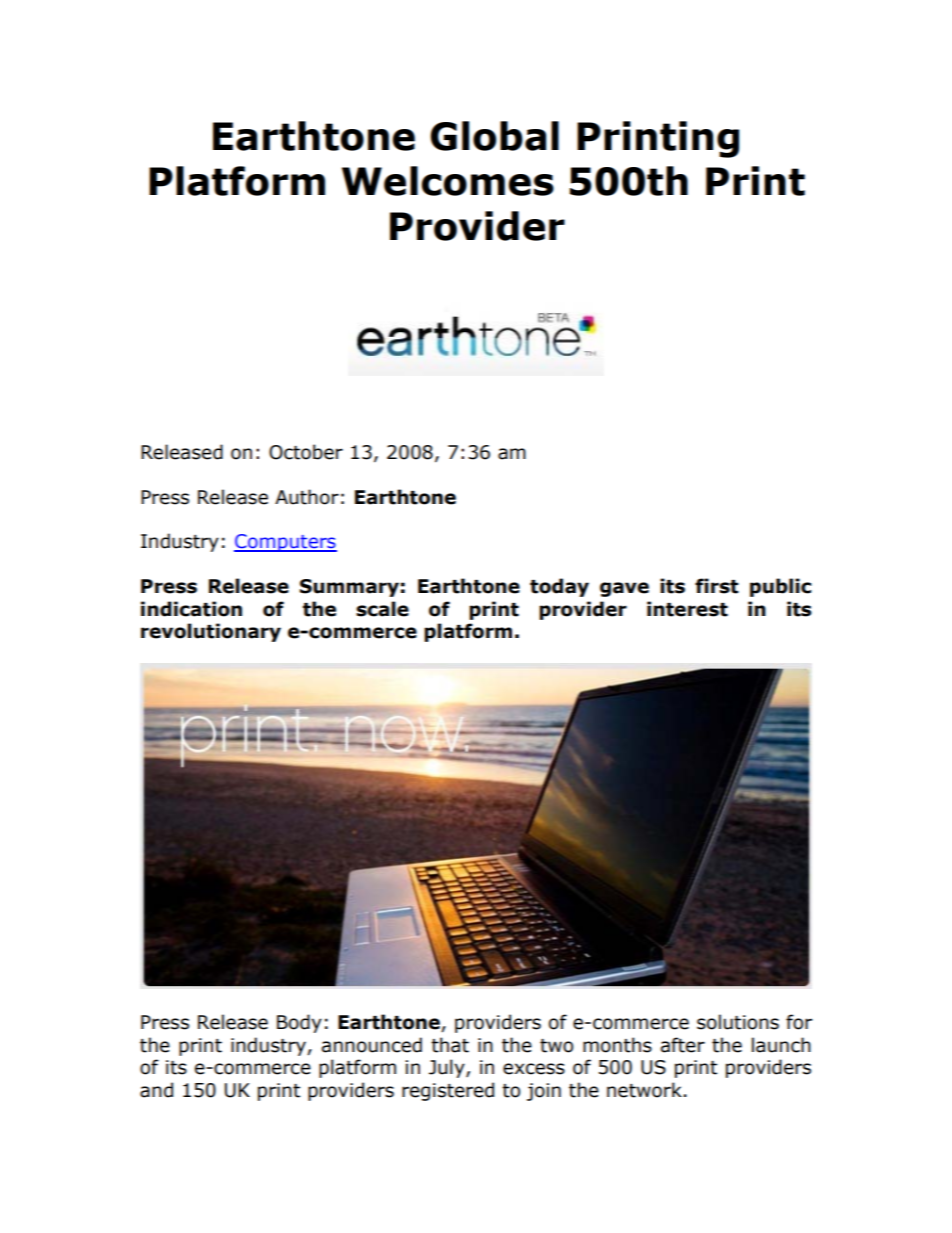 Image resolution: width=952 pixels, height=1233 pixels. I want to click on Body, so click(299, 1023).
